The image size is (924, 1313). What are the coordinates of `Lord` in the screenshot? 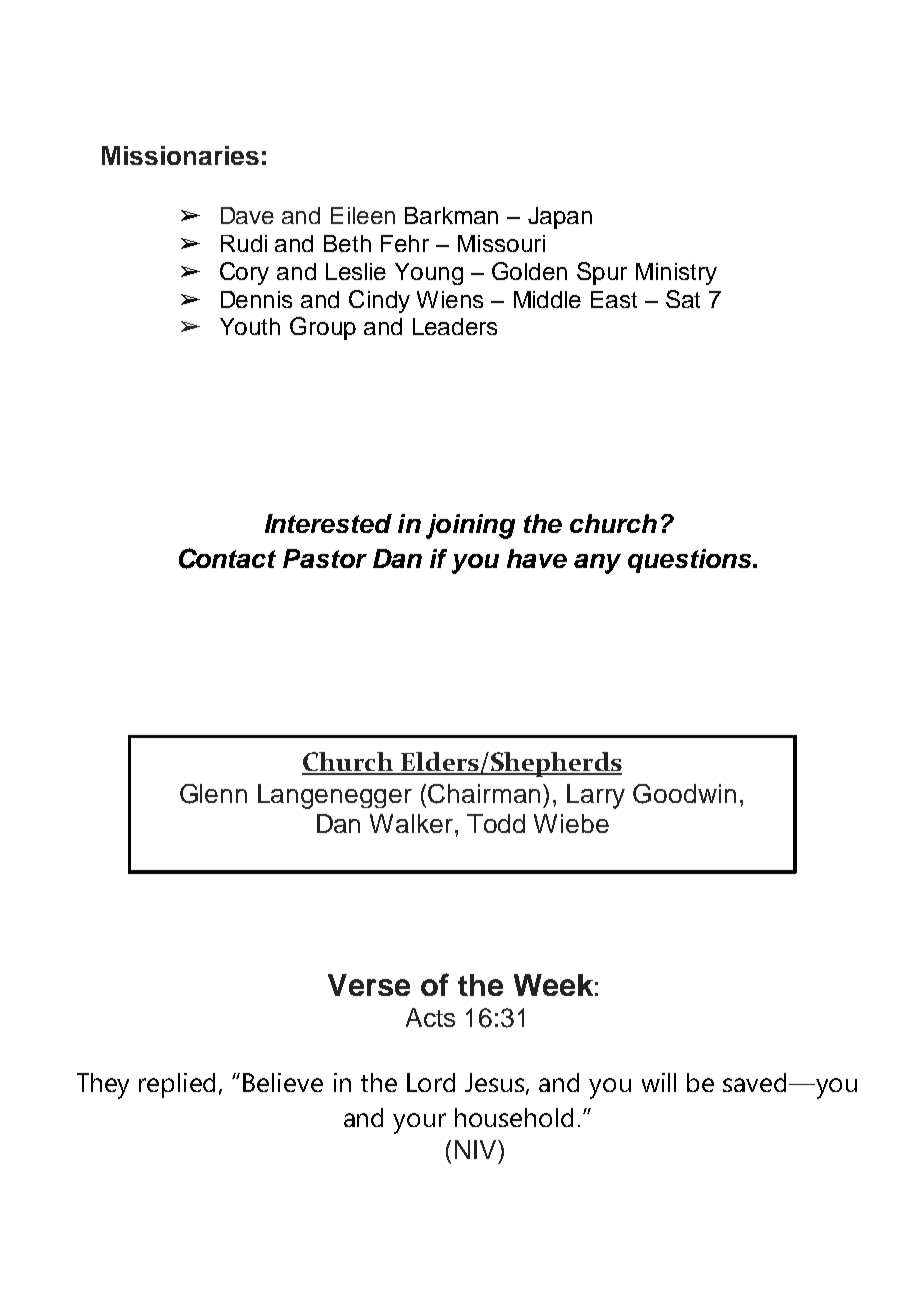 It's located at (431, 1082).
